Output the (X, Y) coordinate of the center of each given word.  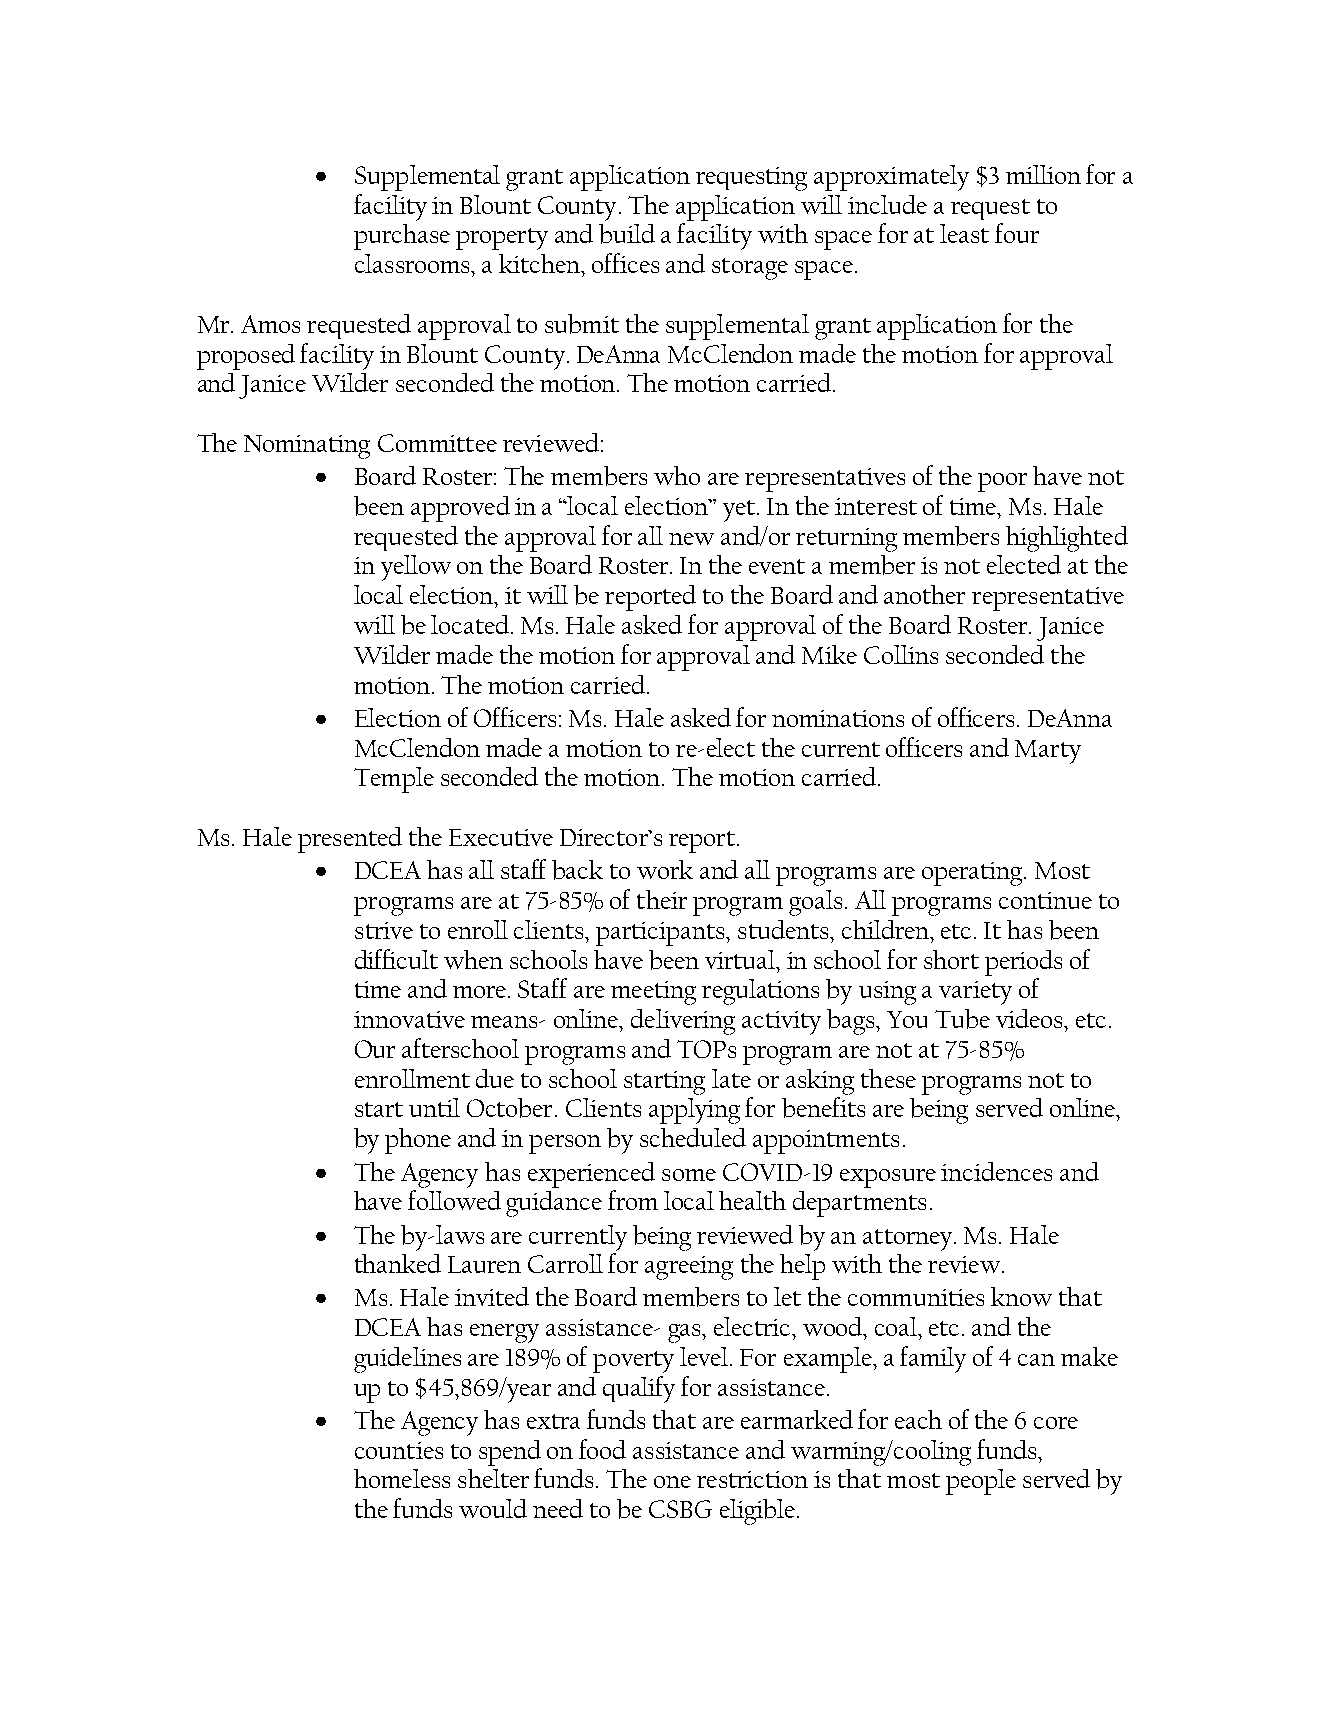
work (665, 869)
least (964, 233)
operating (973, 874)
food (602, 1449)
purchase (402, 237)
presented (350, 840)
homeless (402, 1478)
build (627, 234)
